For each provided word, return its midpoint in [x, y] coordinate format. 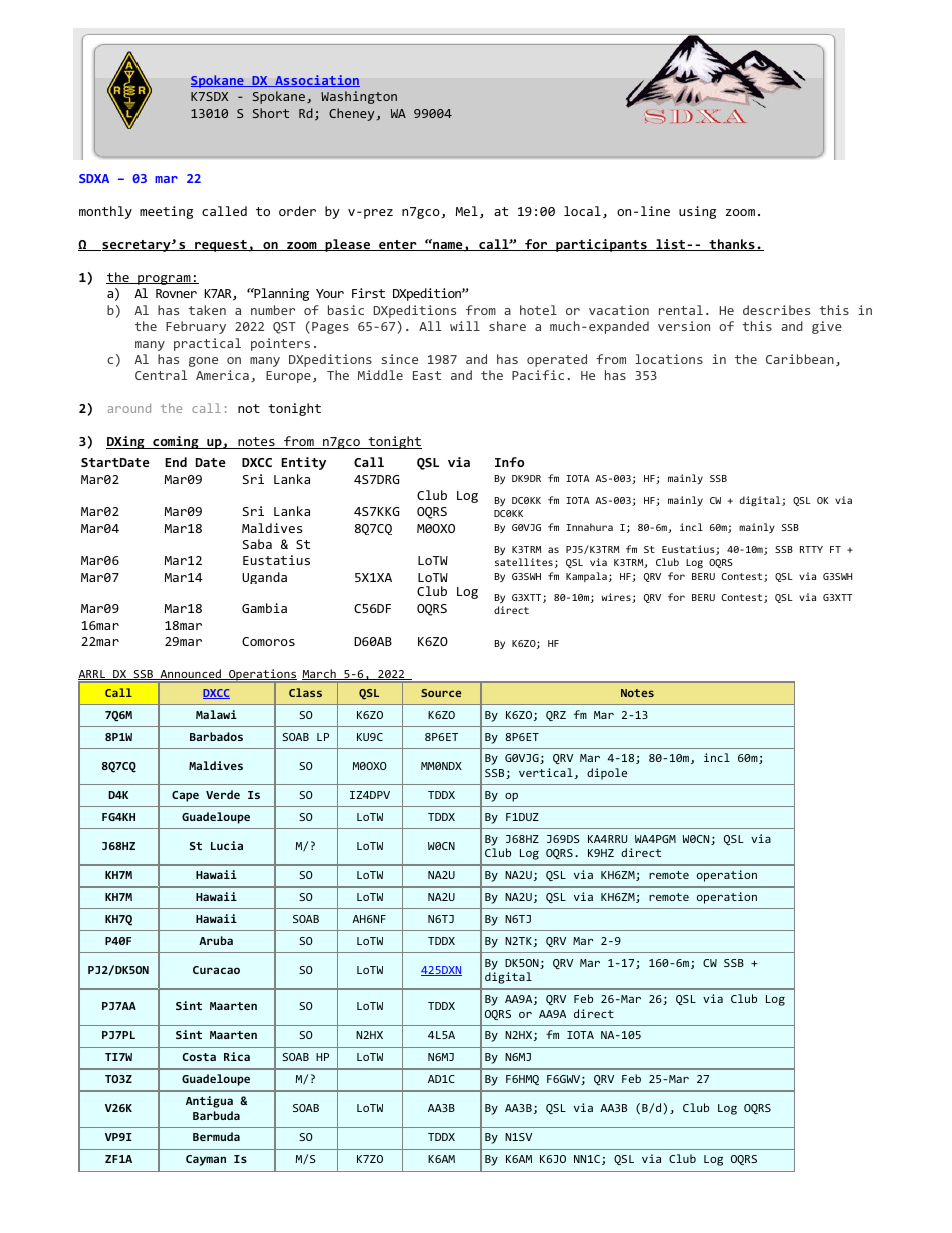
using [697, 212]
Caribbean [800, 359]
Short [271, 113]
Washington [359, 97]
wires [617, 598]
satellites [524, 562]
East [427, 375]
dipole [607, 774]
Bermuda [216, 1136]
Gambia [264, 608]
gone [203, 362]
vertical [547, 773]
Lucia [227, 845]
